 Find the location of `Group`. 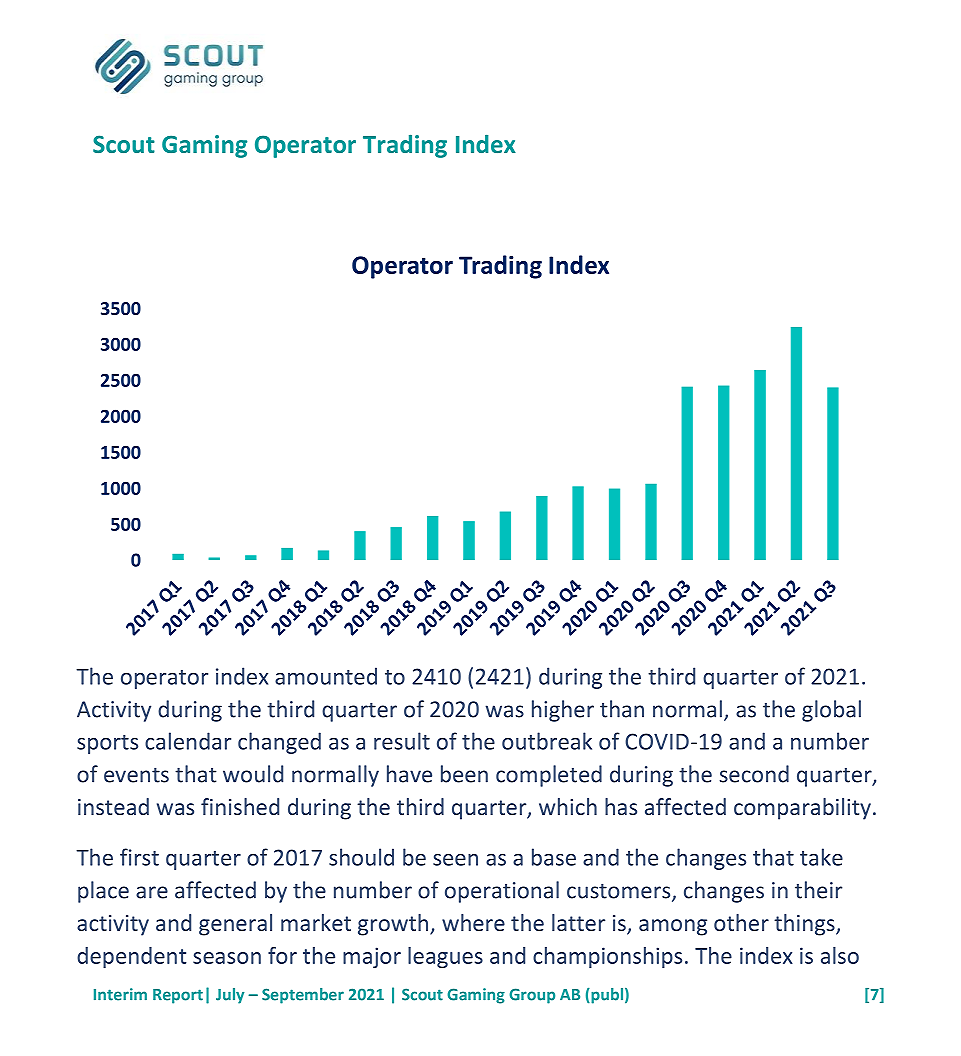

Group is located at coordinates (532, 996).
